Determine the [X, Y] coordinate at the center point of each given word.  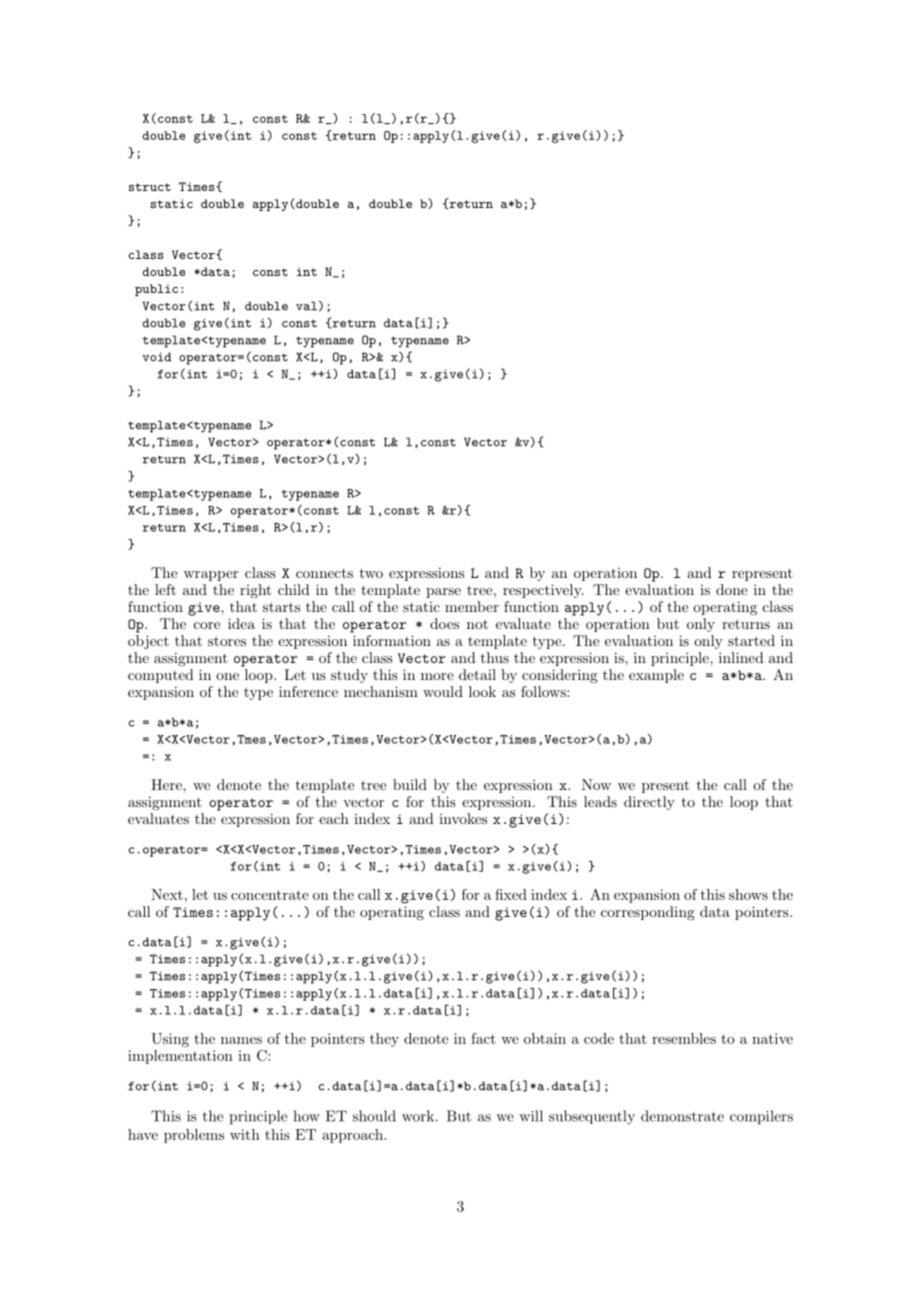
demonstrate [682, 1116]
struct [150, 187]
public [156, 290]
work [419, 1116]
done [731, 589]
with [245, 1134]
